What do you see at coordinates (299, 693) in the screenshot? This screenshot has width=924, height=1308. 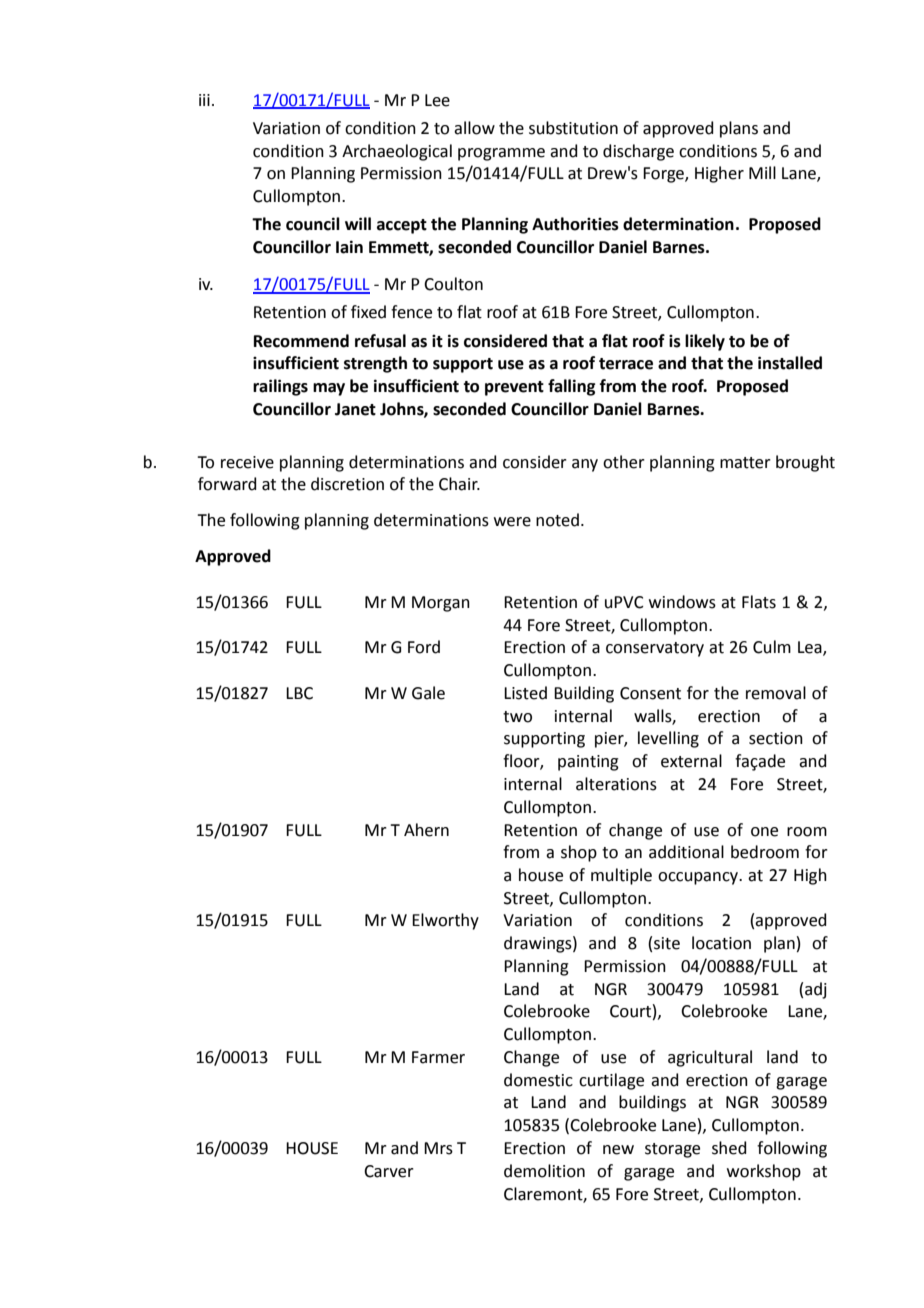 I see `LBC` at bounding box center [299, 693].
